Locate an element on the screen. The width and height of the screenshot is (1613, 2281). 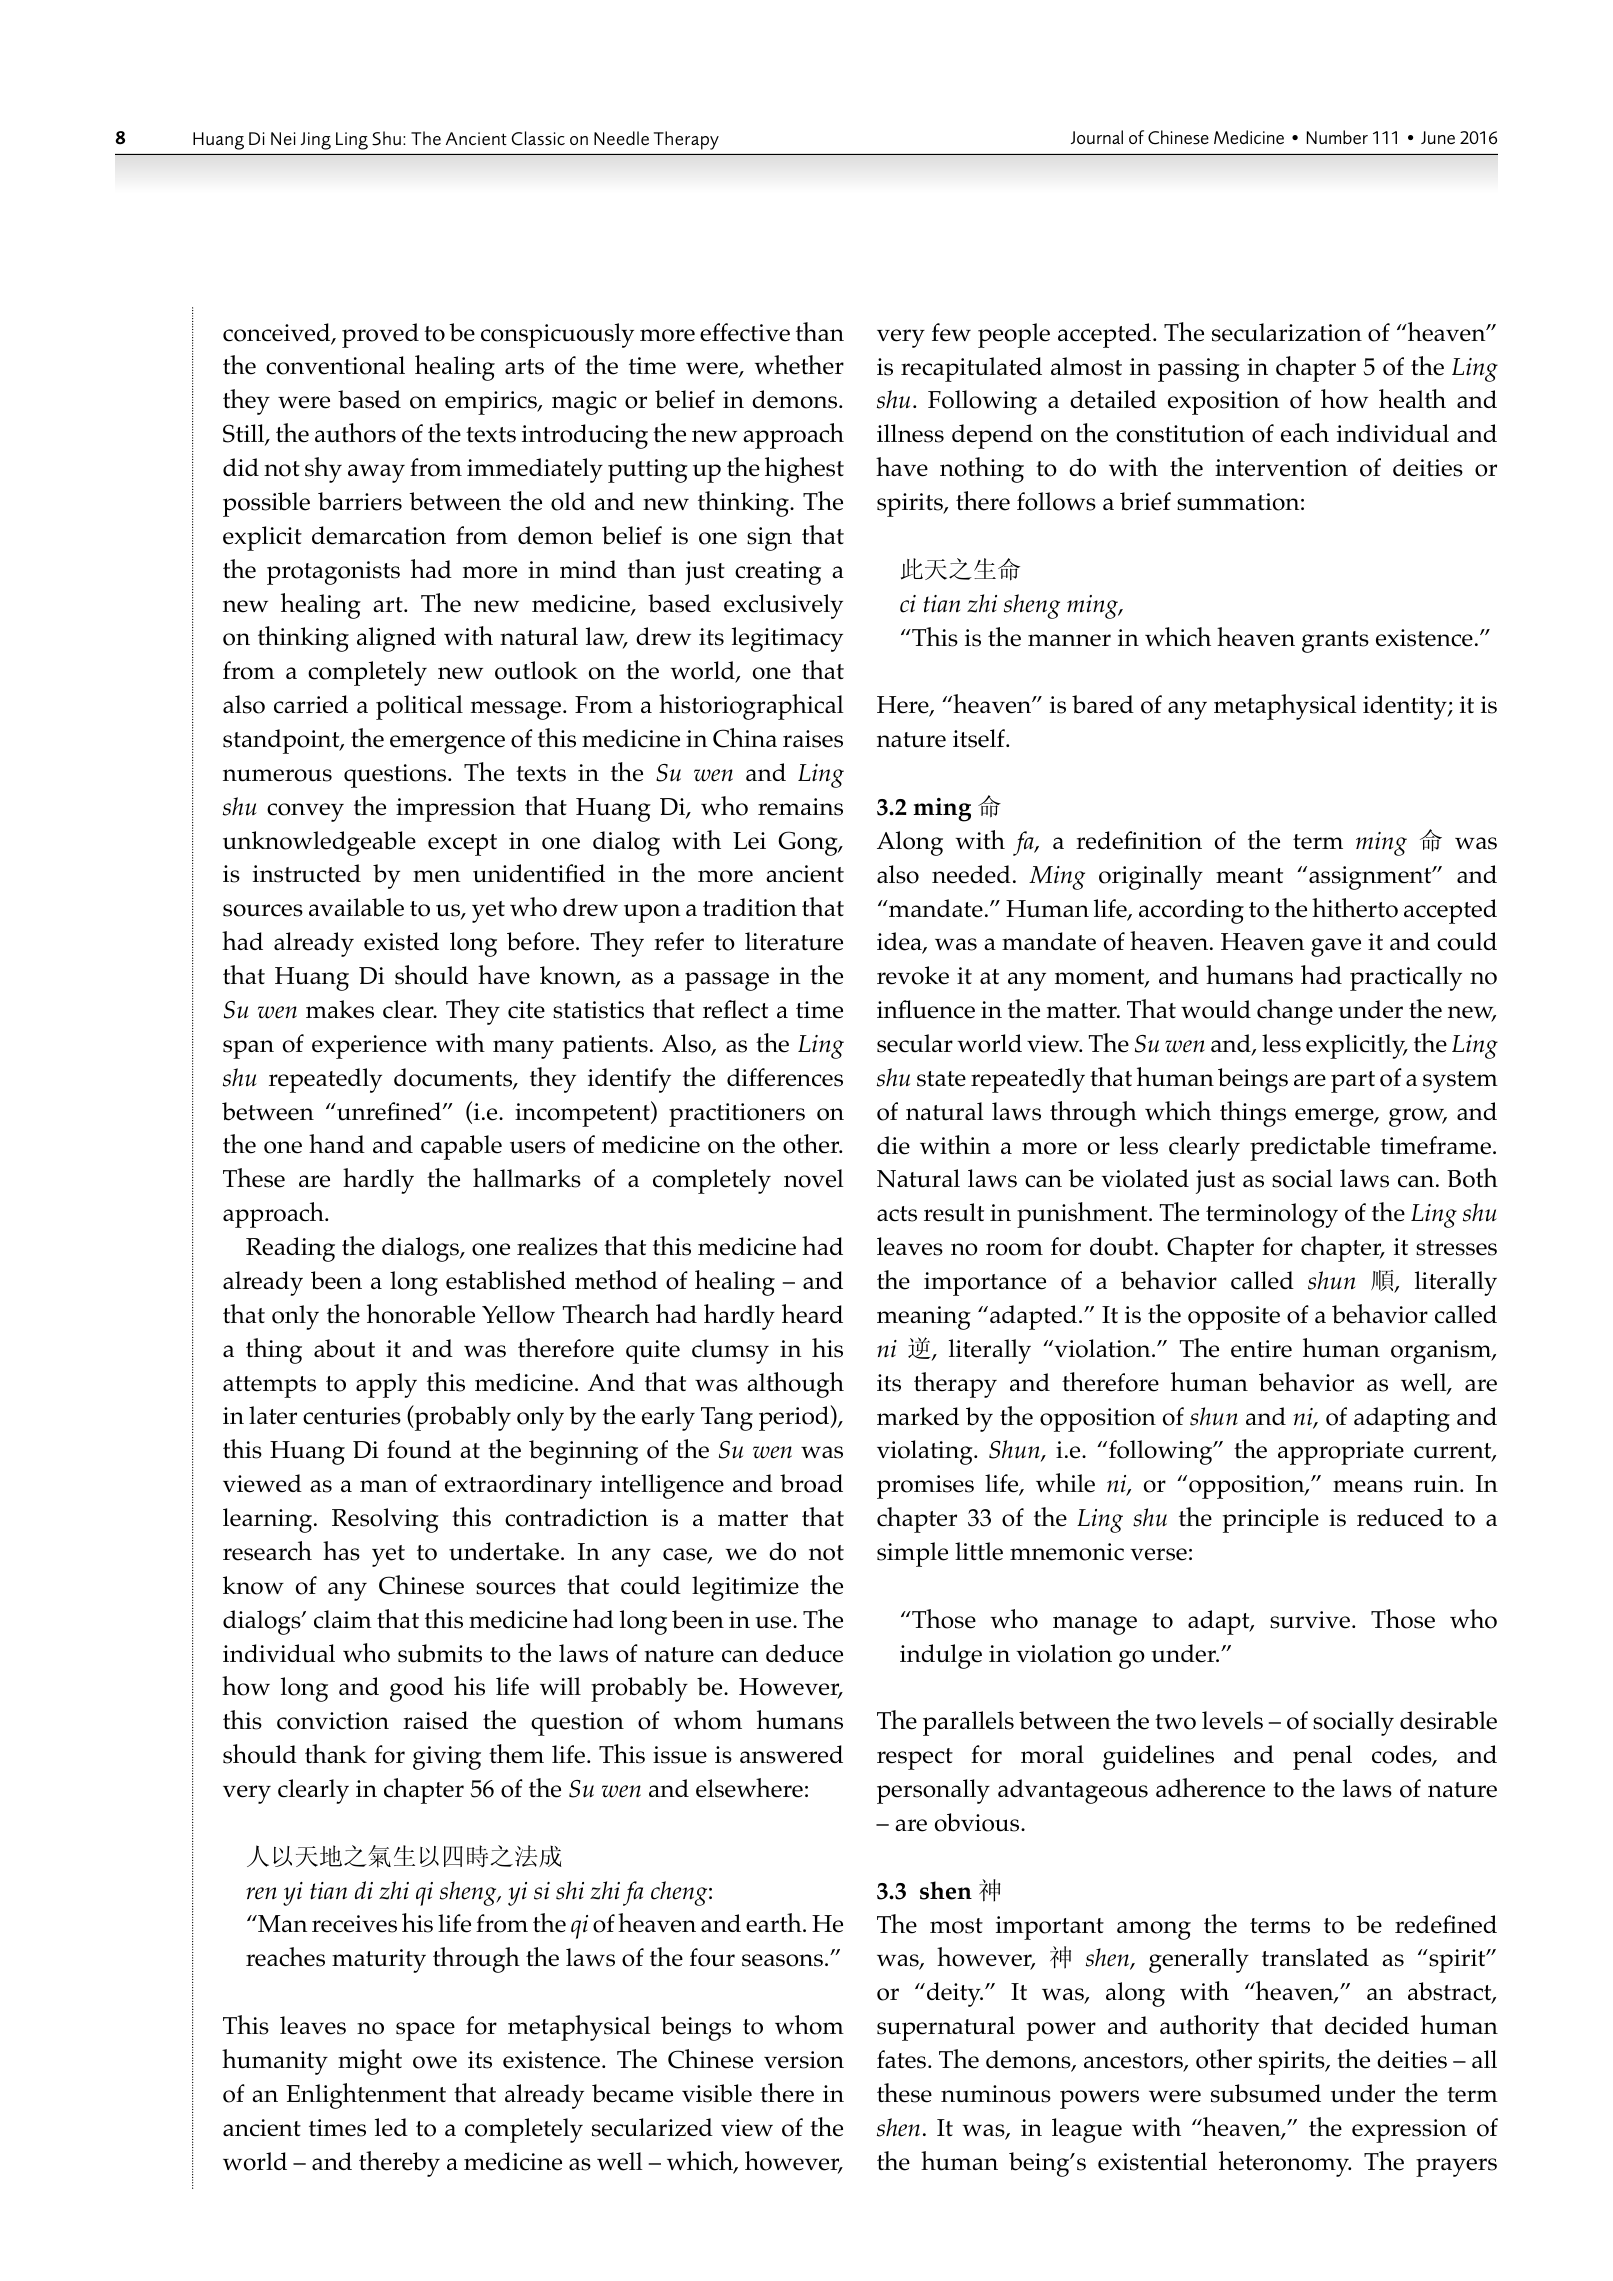
Jing is located at coordinates (316, 141).
